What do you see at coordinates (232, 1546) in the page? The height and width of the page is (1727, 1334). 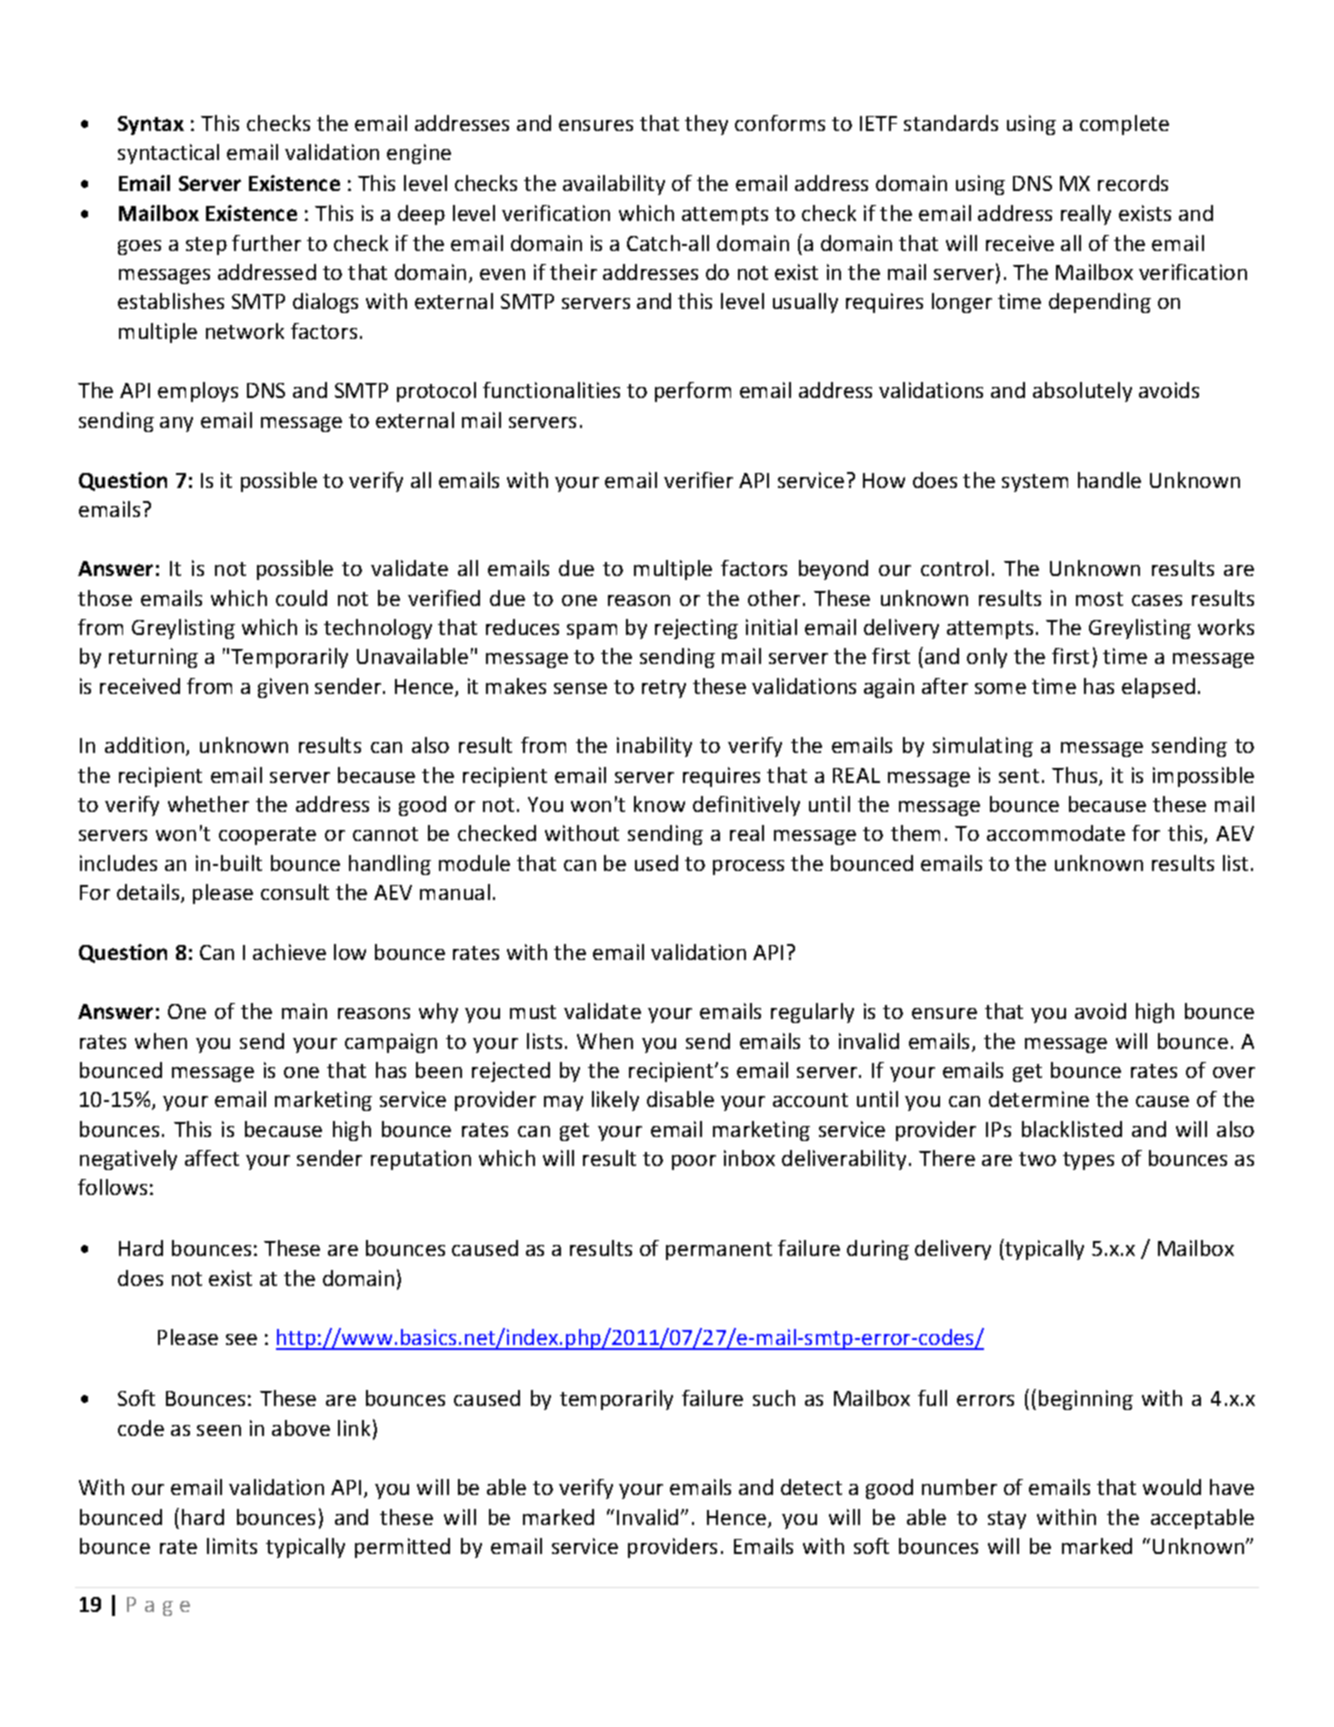 I see `limits` at bounding box center [232, 1546].
